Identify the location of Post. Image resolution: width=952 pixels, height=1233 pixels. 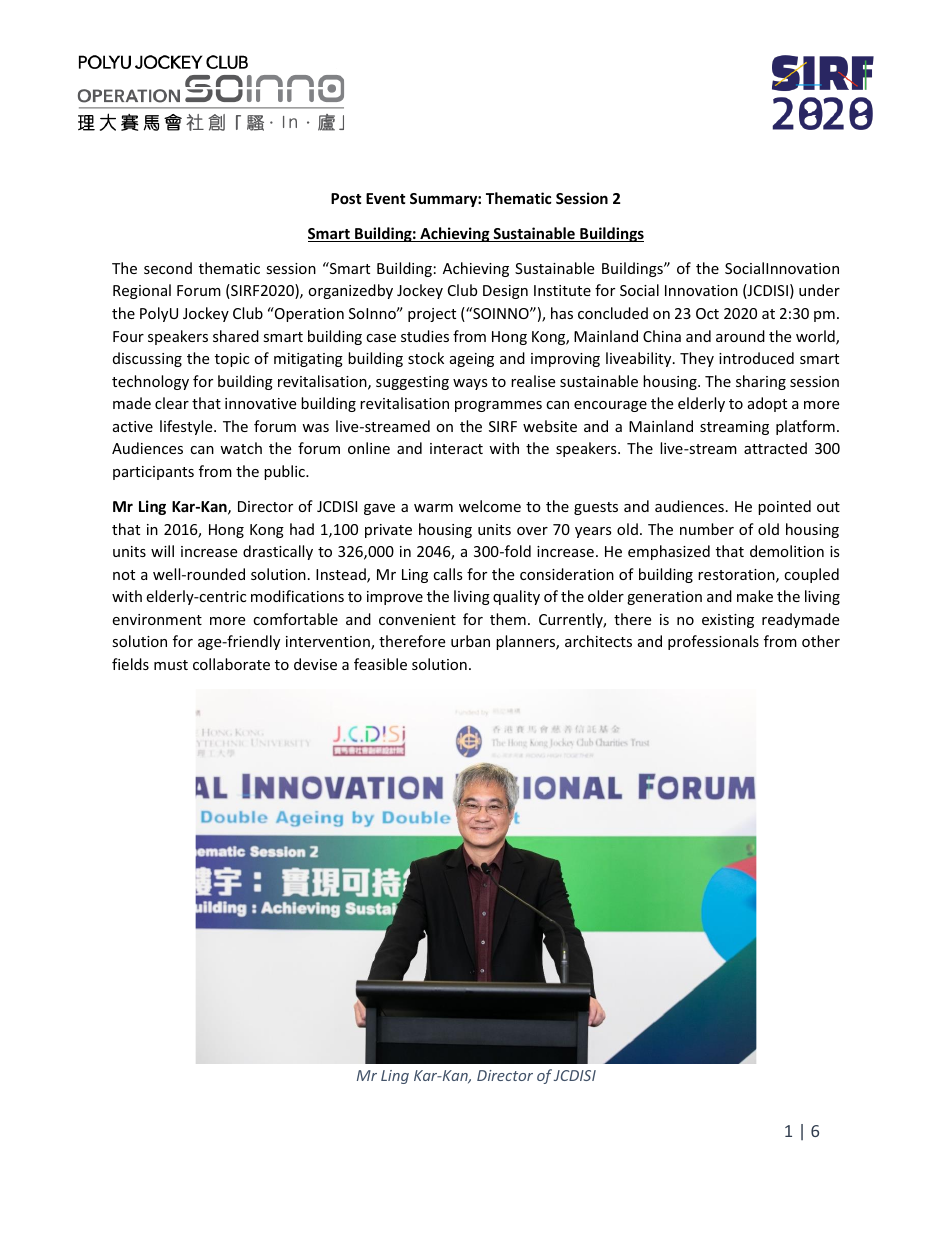
(346, 198).
